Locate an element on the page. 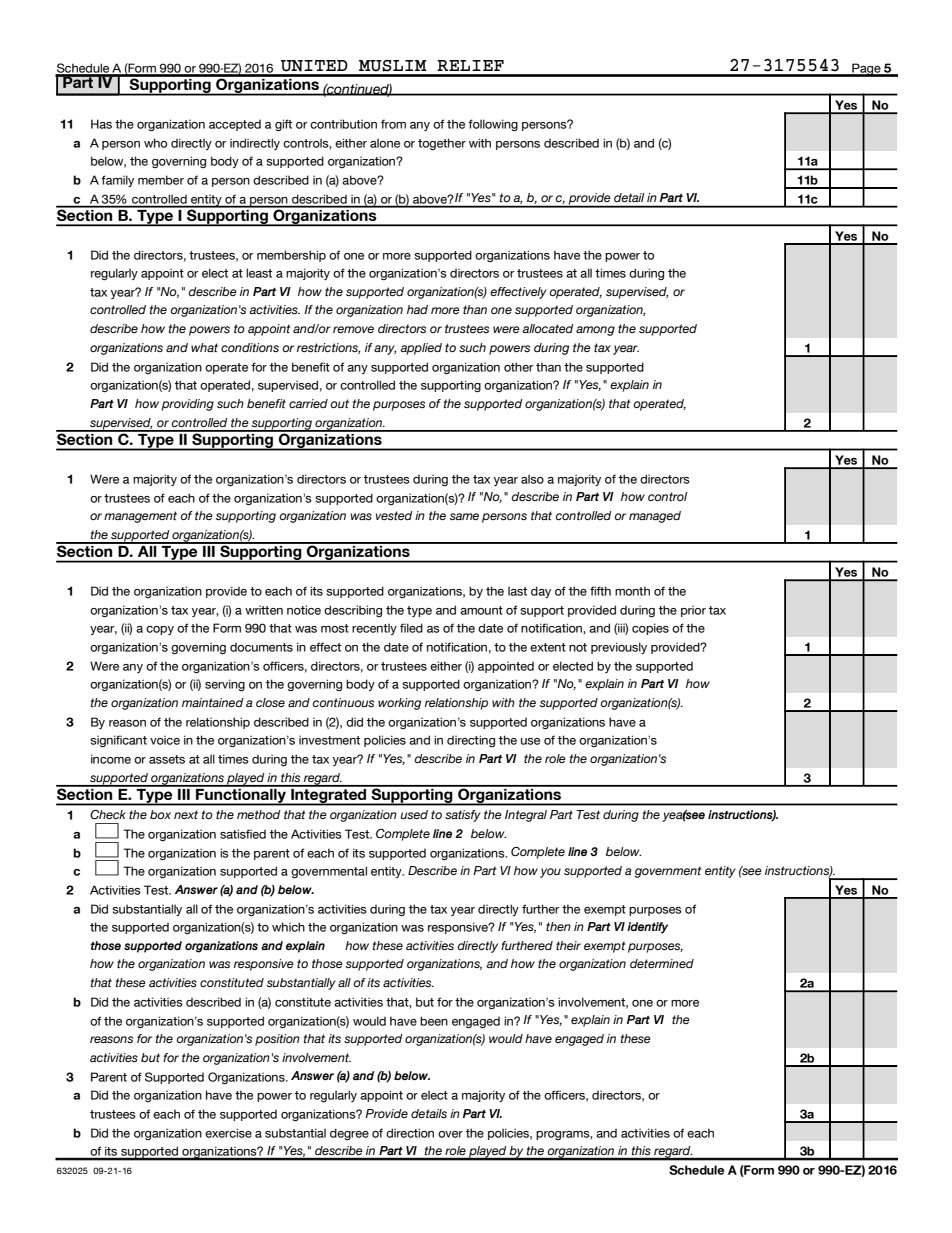 The height and width of the image is (1233, 952). month is located at coordinates (632, 591).
